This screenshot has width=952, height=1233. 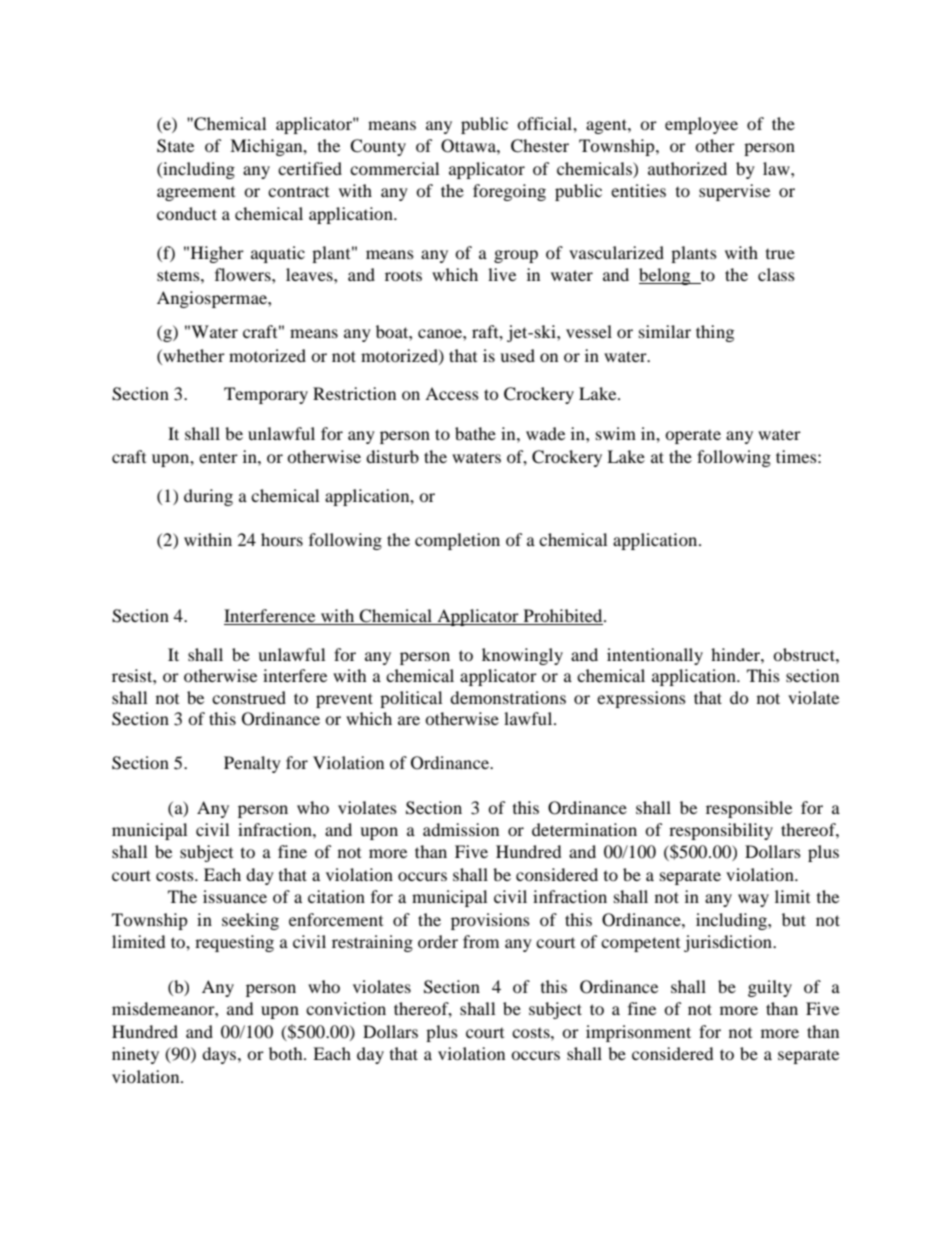 What do you see at coordinates (457, 541) in the screenshot?
I see `completion` at bounding box center [457, 541].
